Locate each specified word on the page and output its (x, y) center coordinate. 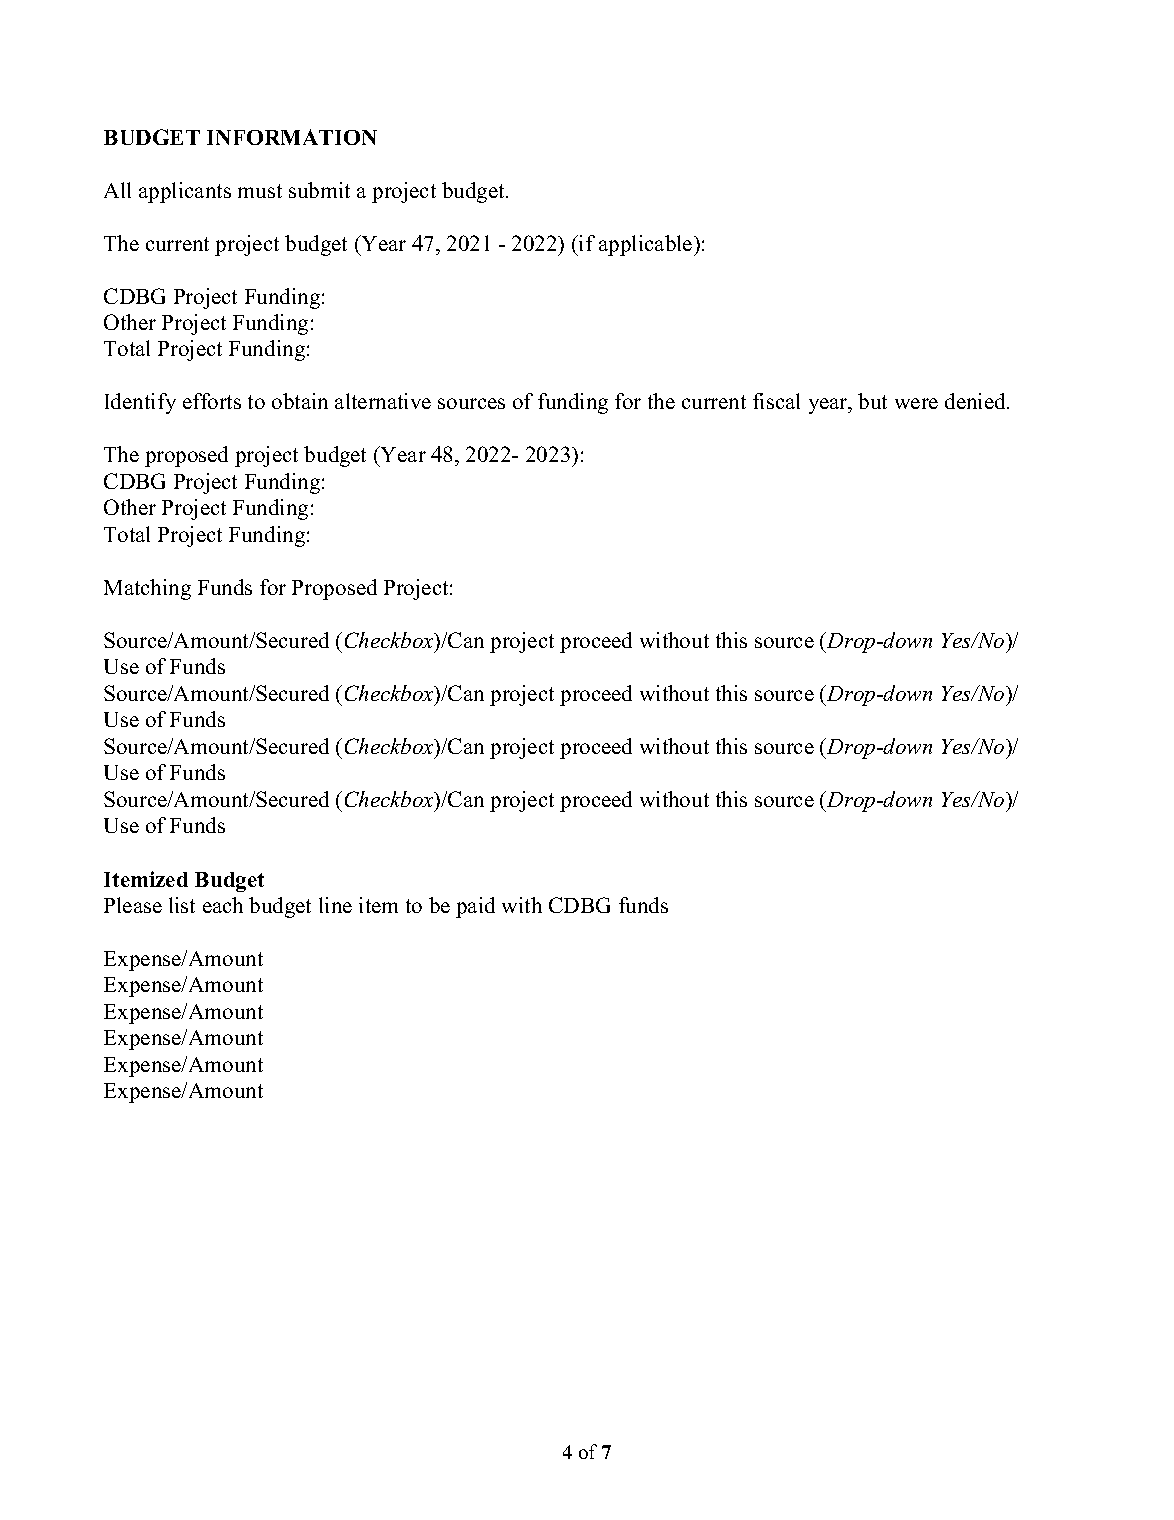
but (872, 401)
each (223, 905)
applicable (647, 245)
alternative (383, 401)
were (916, 403)
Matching (147, 589)
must (260, 191)
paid (475, 907)
